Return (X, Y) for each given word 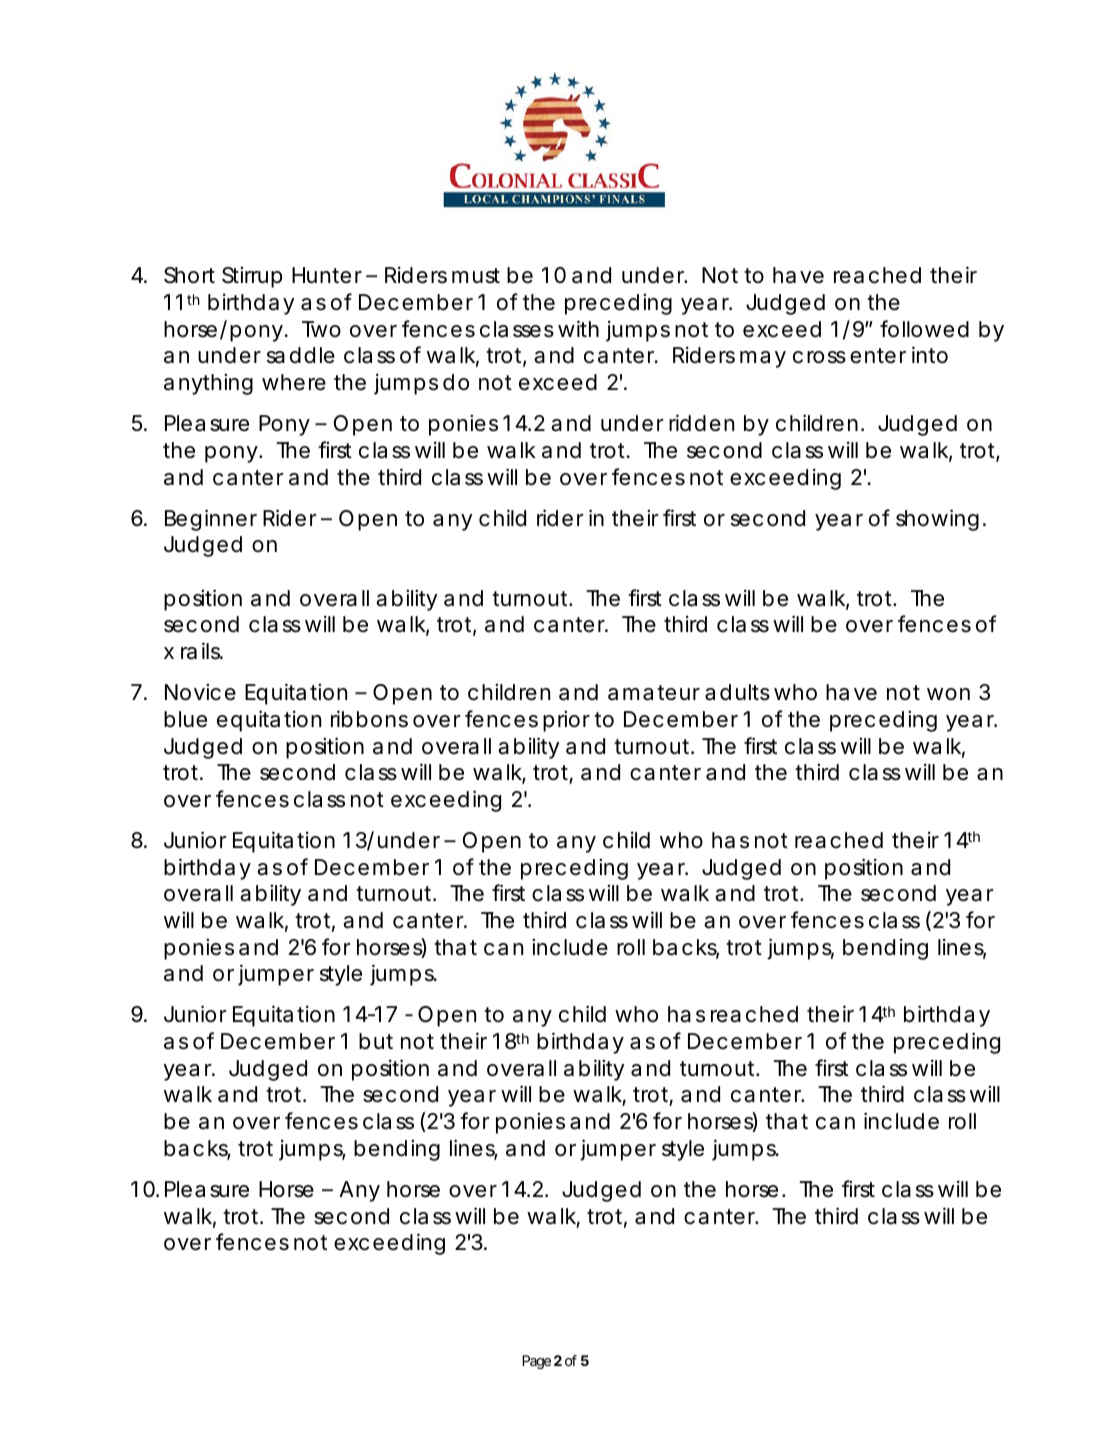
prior (566, 721)
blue (185, 719)
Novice (200, 692)
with (578, 328)
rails (202, 651)
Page (536, 1362)
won (948, 694)
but (376, 1041)
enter (878, 356)
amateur (654, 693)
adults (737, 692)
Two (321, 329)
